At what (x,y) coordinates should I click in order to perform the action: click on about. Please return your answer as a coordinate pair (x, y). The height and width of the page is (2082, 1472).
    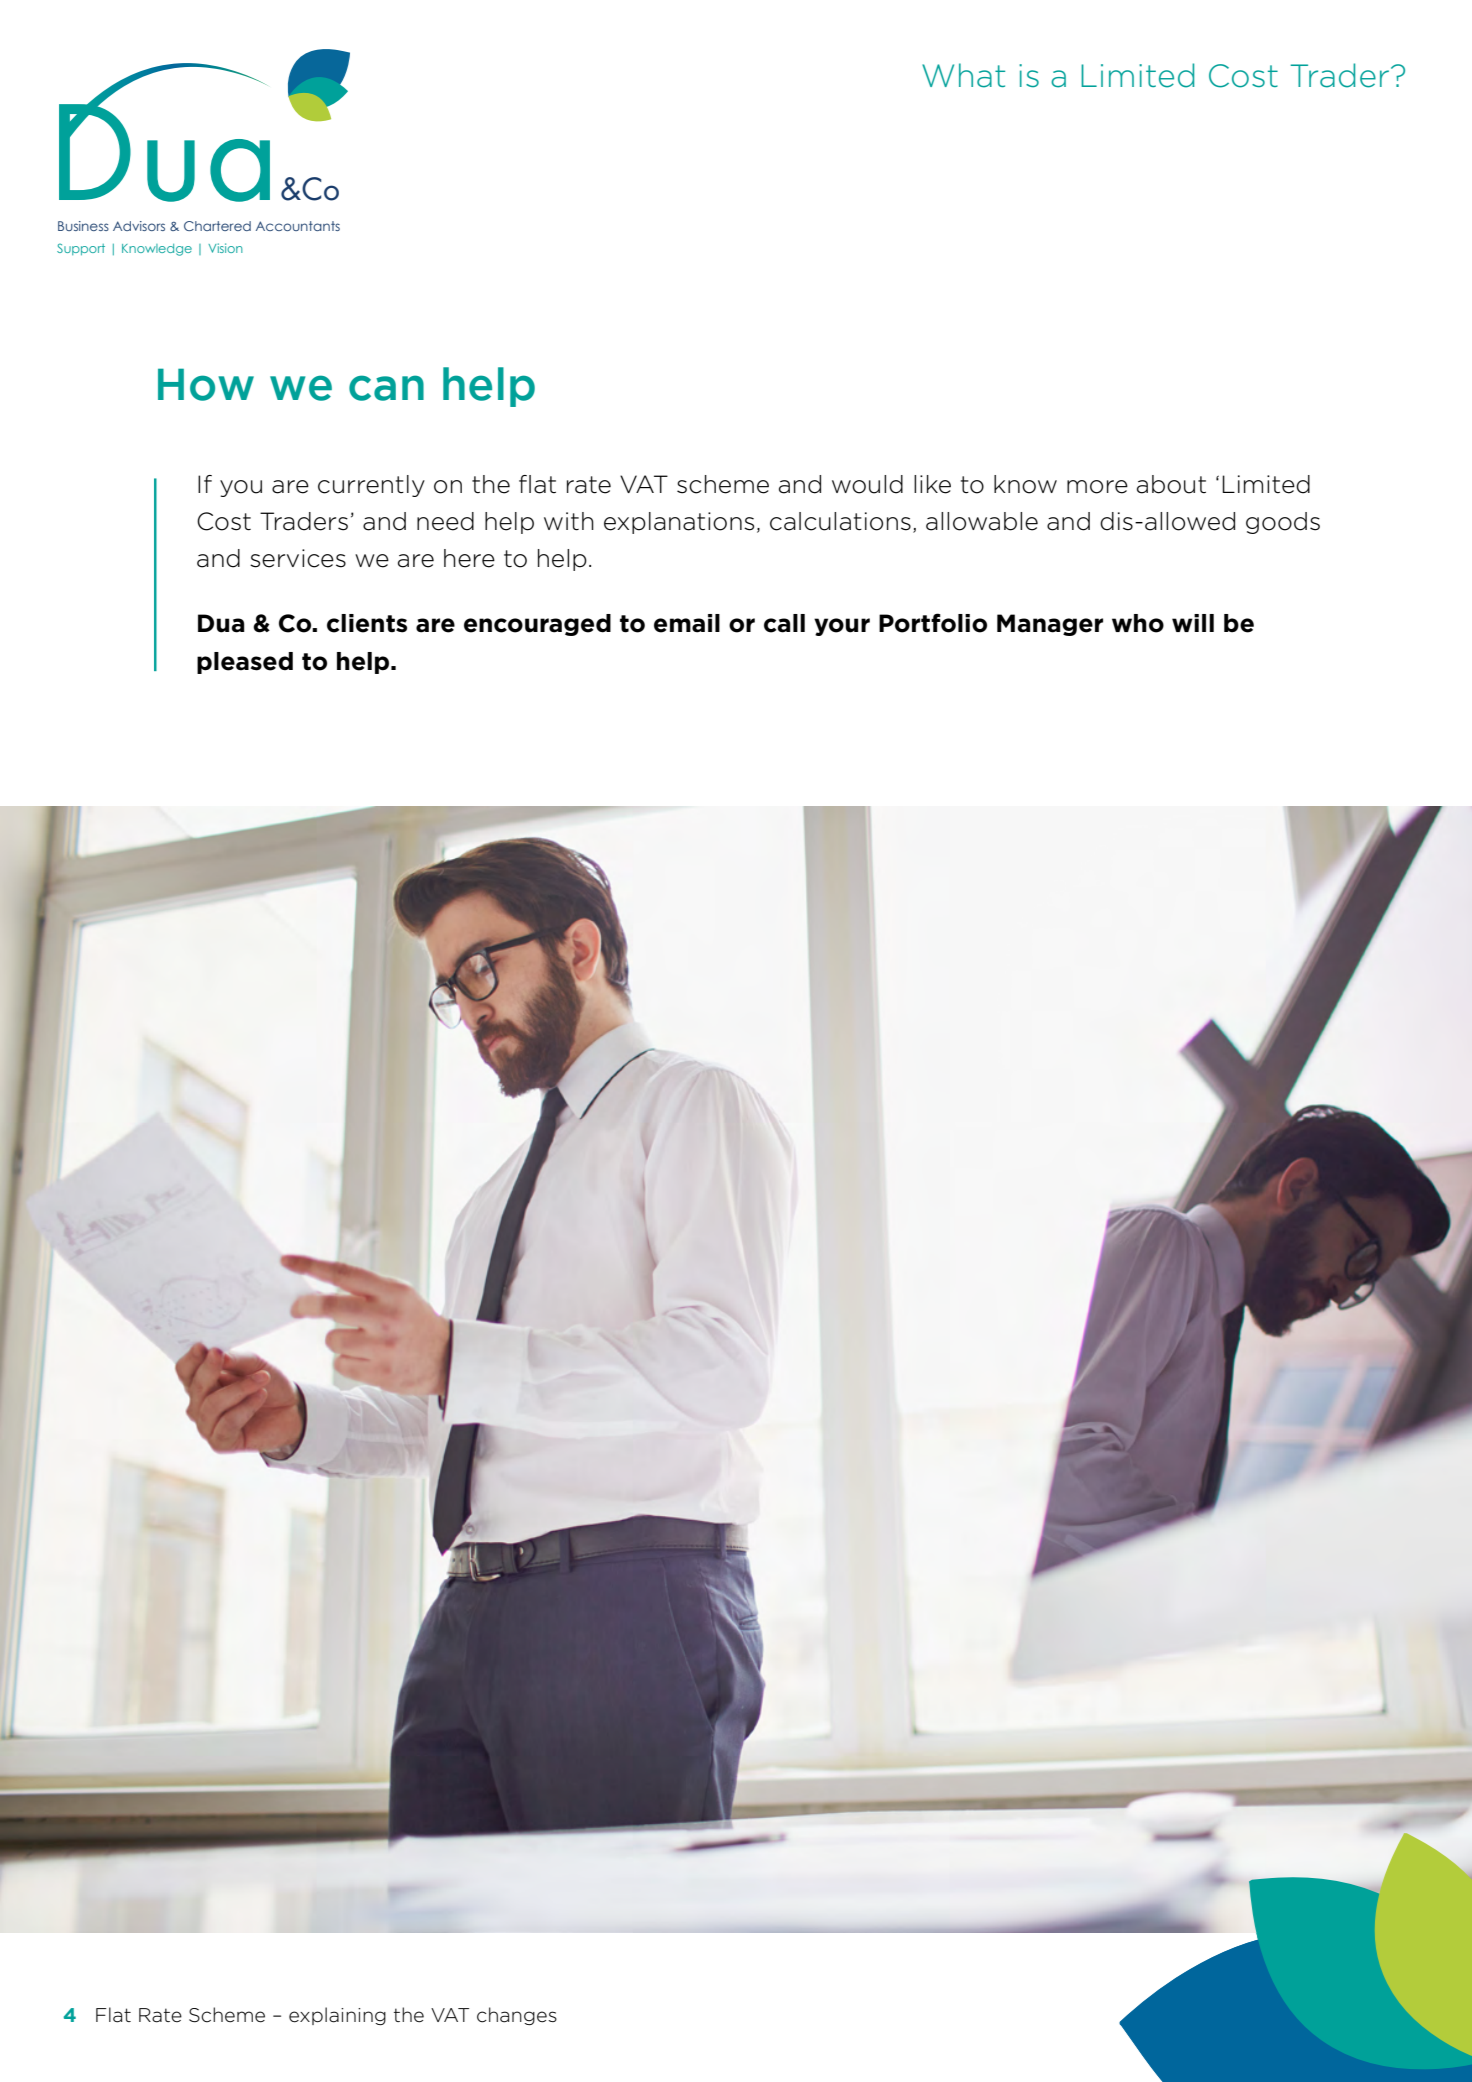
    Looking at the image, I should click on (1171, 484).
